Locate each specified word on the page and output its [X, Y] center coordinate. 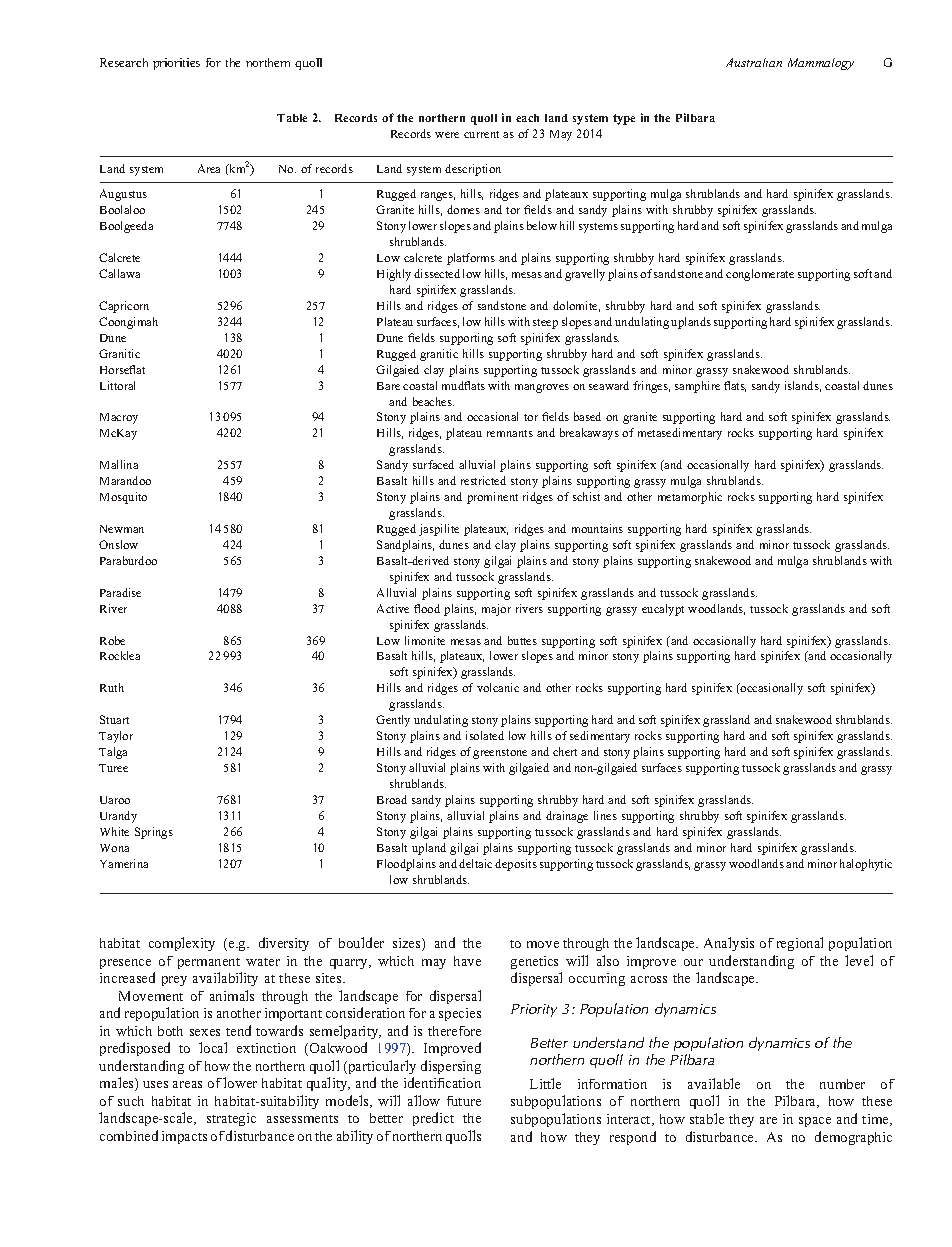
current [481, 134]
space [815, 1122]
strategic [231, 1119]
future [464, 1101]
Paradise [120, 592]
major [496, 610]
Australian [754, 62]
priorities [176, 64]
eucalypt [663, 610]
